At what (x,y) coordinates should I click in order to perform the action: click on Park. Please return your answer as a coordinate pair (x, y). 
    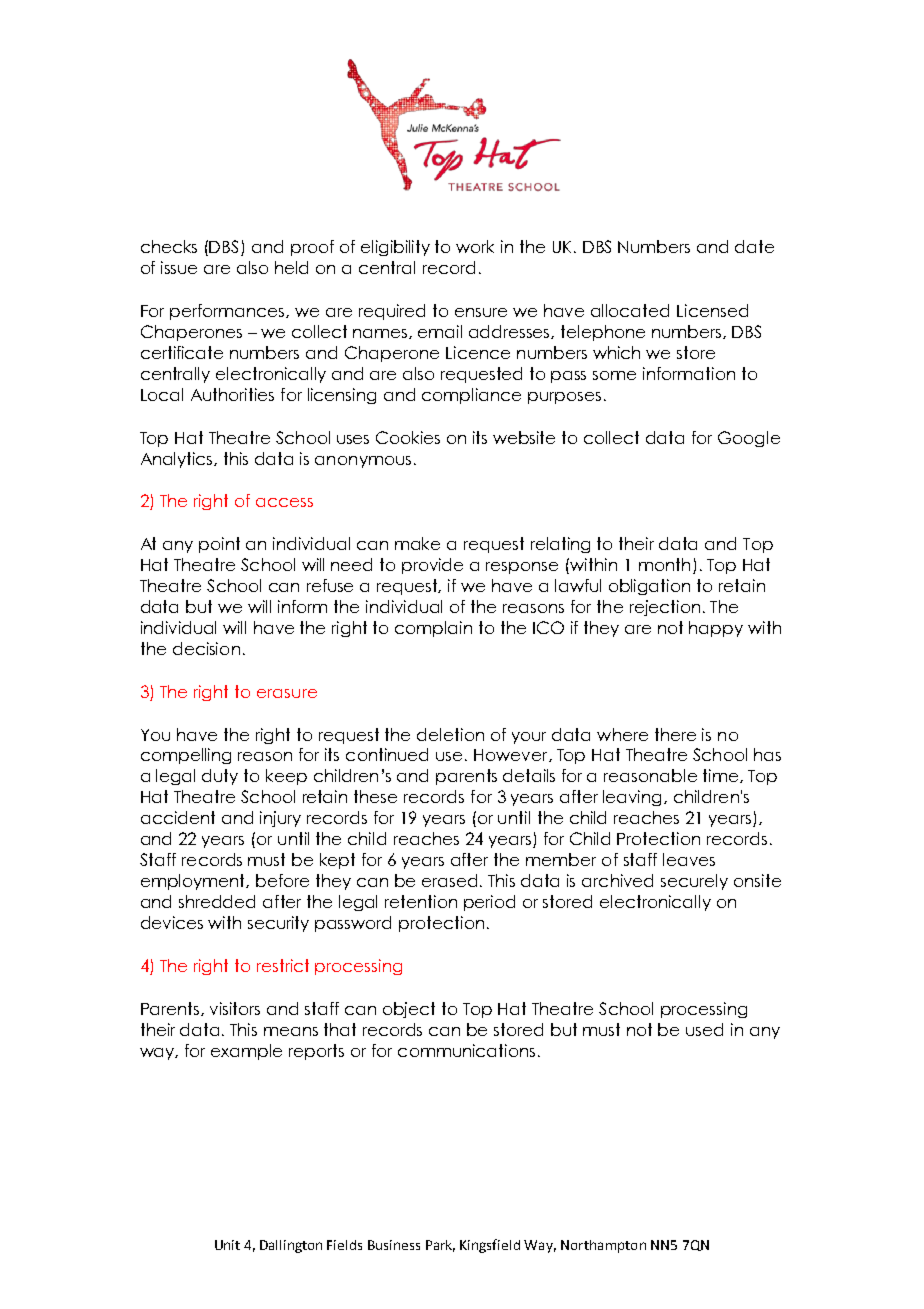
    Looking at the image, I should click on (440, 1246).
